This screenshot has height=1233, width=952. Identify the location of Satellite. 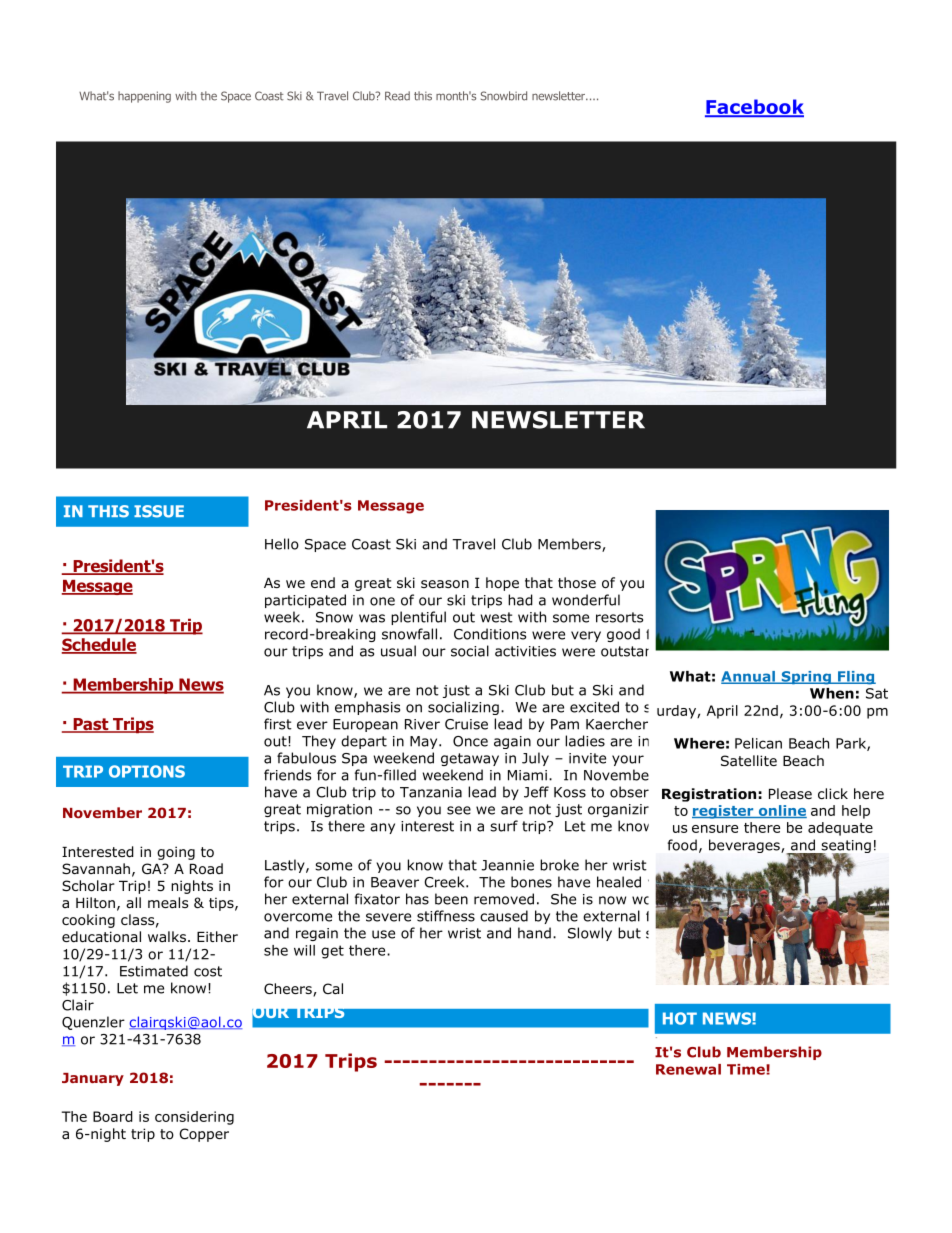
(749, 760).
